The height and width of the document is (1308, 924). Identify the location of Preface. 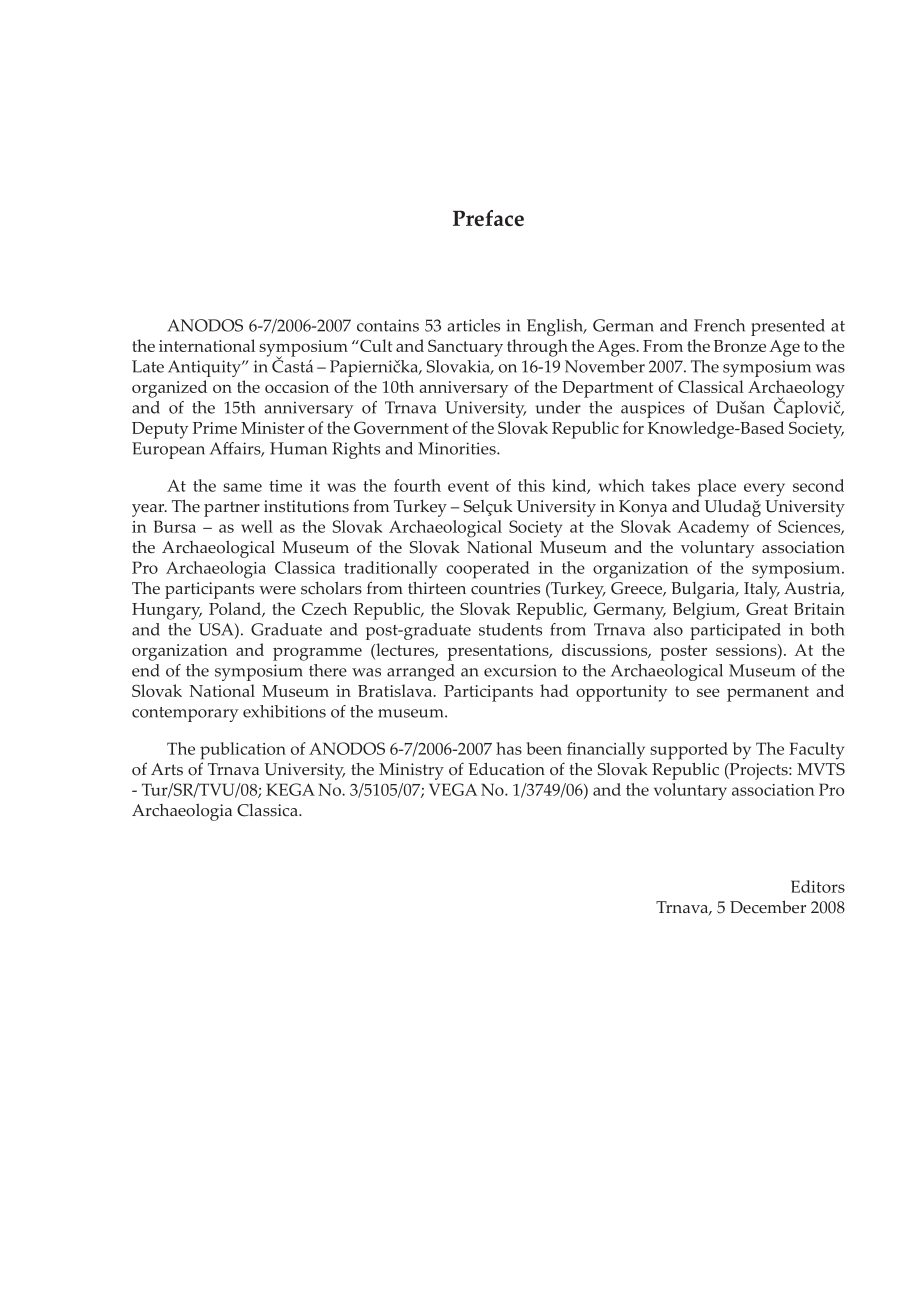
(488, 218).
